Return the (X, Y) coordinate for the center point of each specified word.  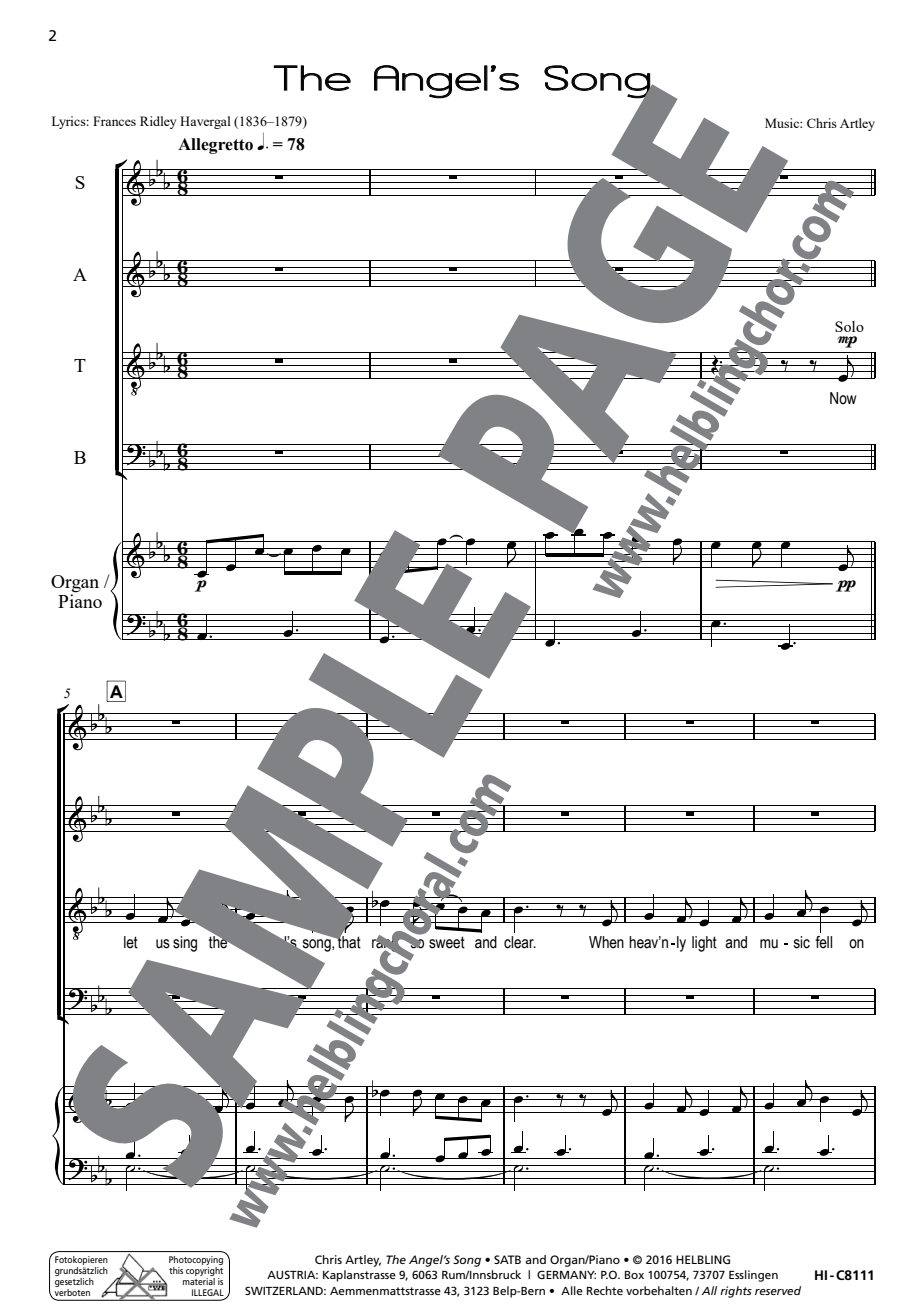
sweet (447, 942)
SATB (507, 1259)
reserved (778, 1290)
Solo (849, 326)
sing (185, 944)
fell (823, 942)
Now (843, 398)
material (199, 1281)
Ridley (158, 122)
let (131, 942)
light (704, 944)
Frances (114, 121)
